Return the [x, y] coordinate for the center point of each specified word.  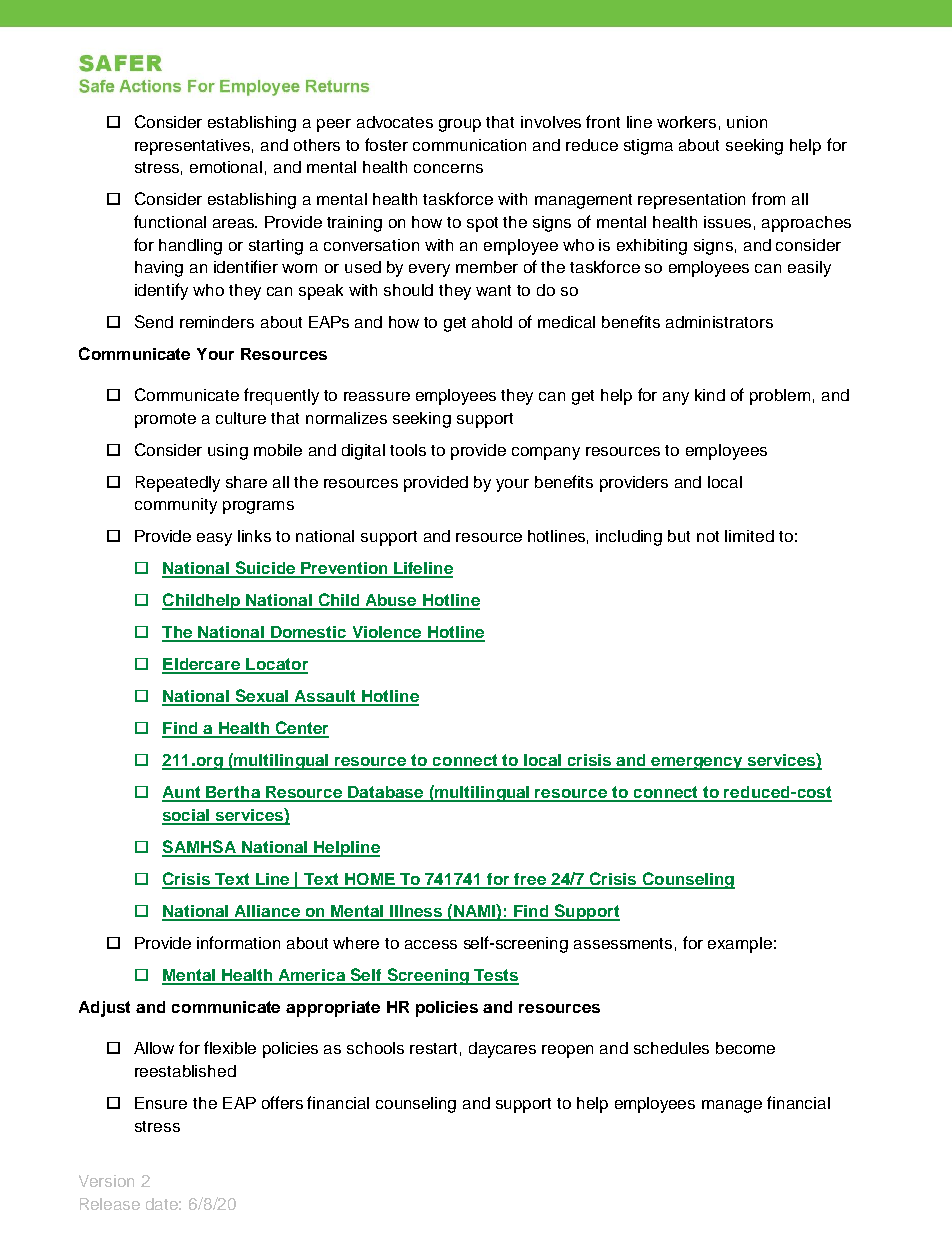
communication [469, 145]
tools [408, 450]
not [708, 536]
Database [386, 793]
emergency [697, 763]
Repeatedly [178, 484]
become [745, 1048]
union [747, 122]
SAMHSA [200, 848]
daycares [502, 1050]
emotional [226, 167]
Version [106, 1181]
